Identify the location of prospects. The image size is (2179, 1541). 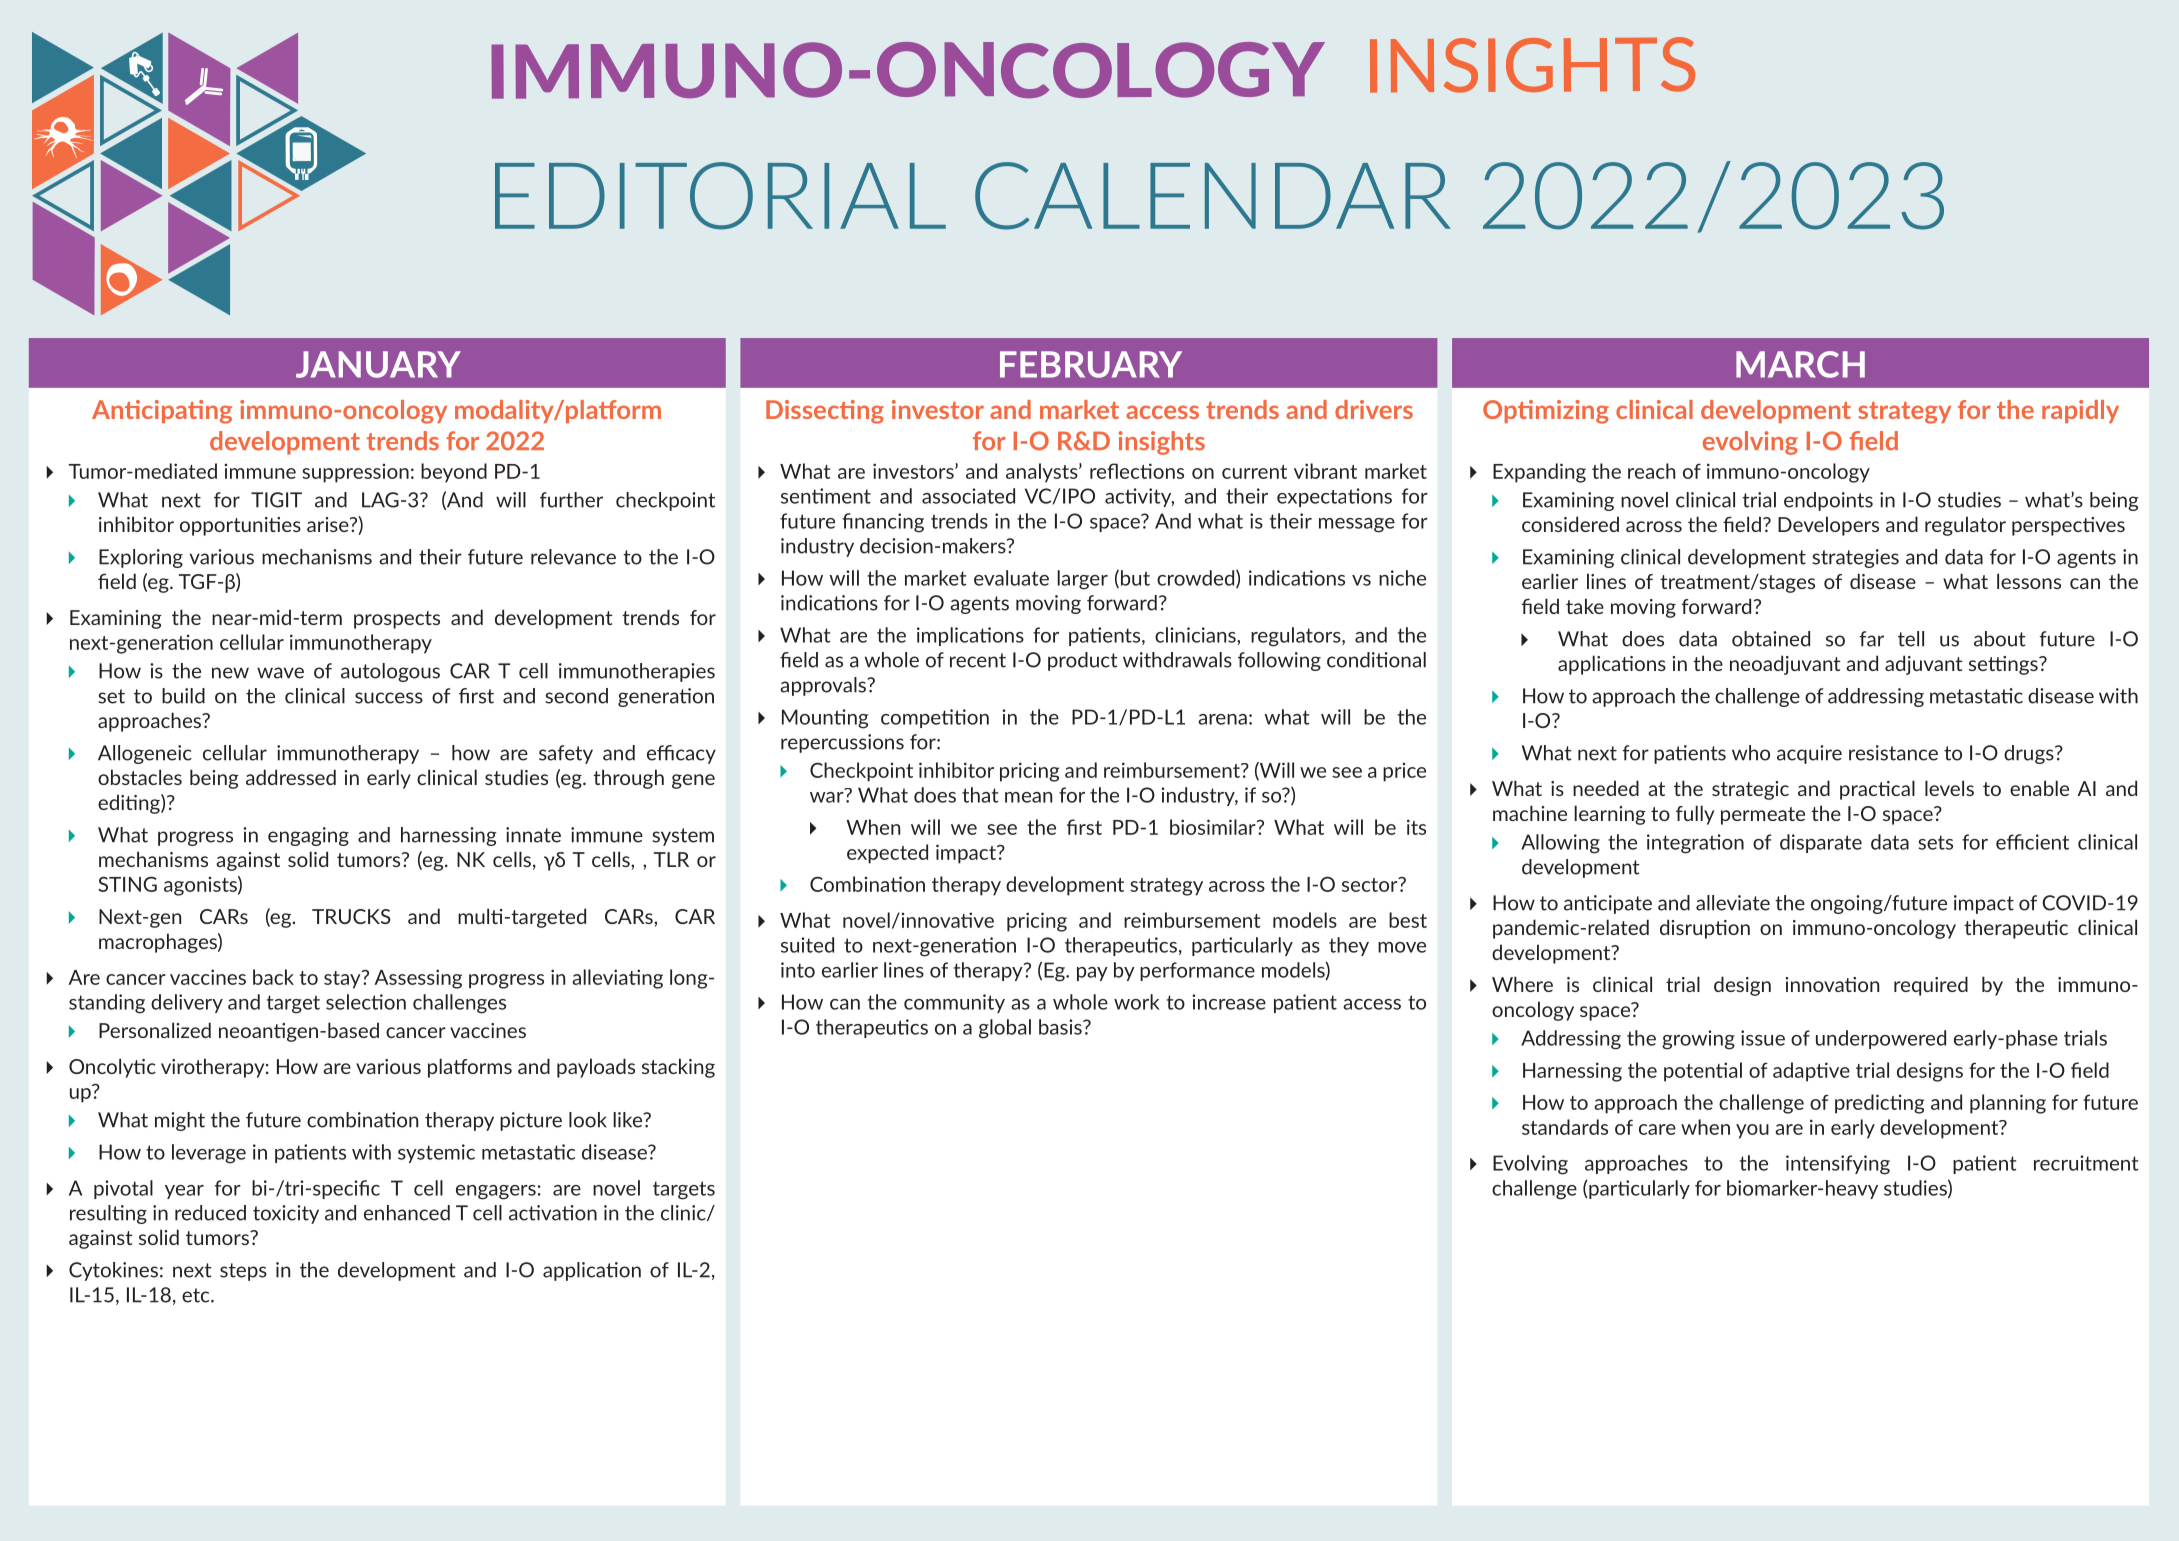
(397, 620).
